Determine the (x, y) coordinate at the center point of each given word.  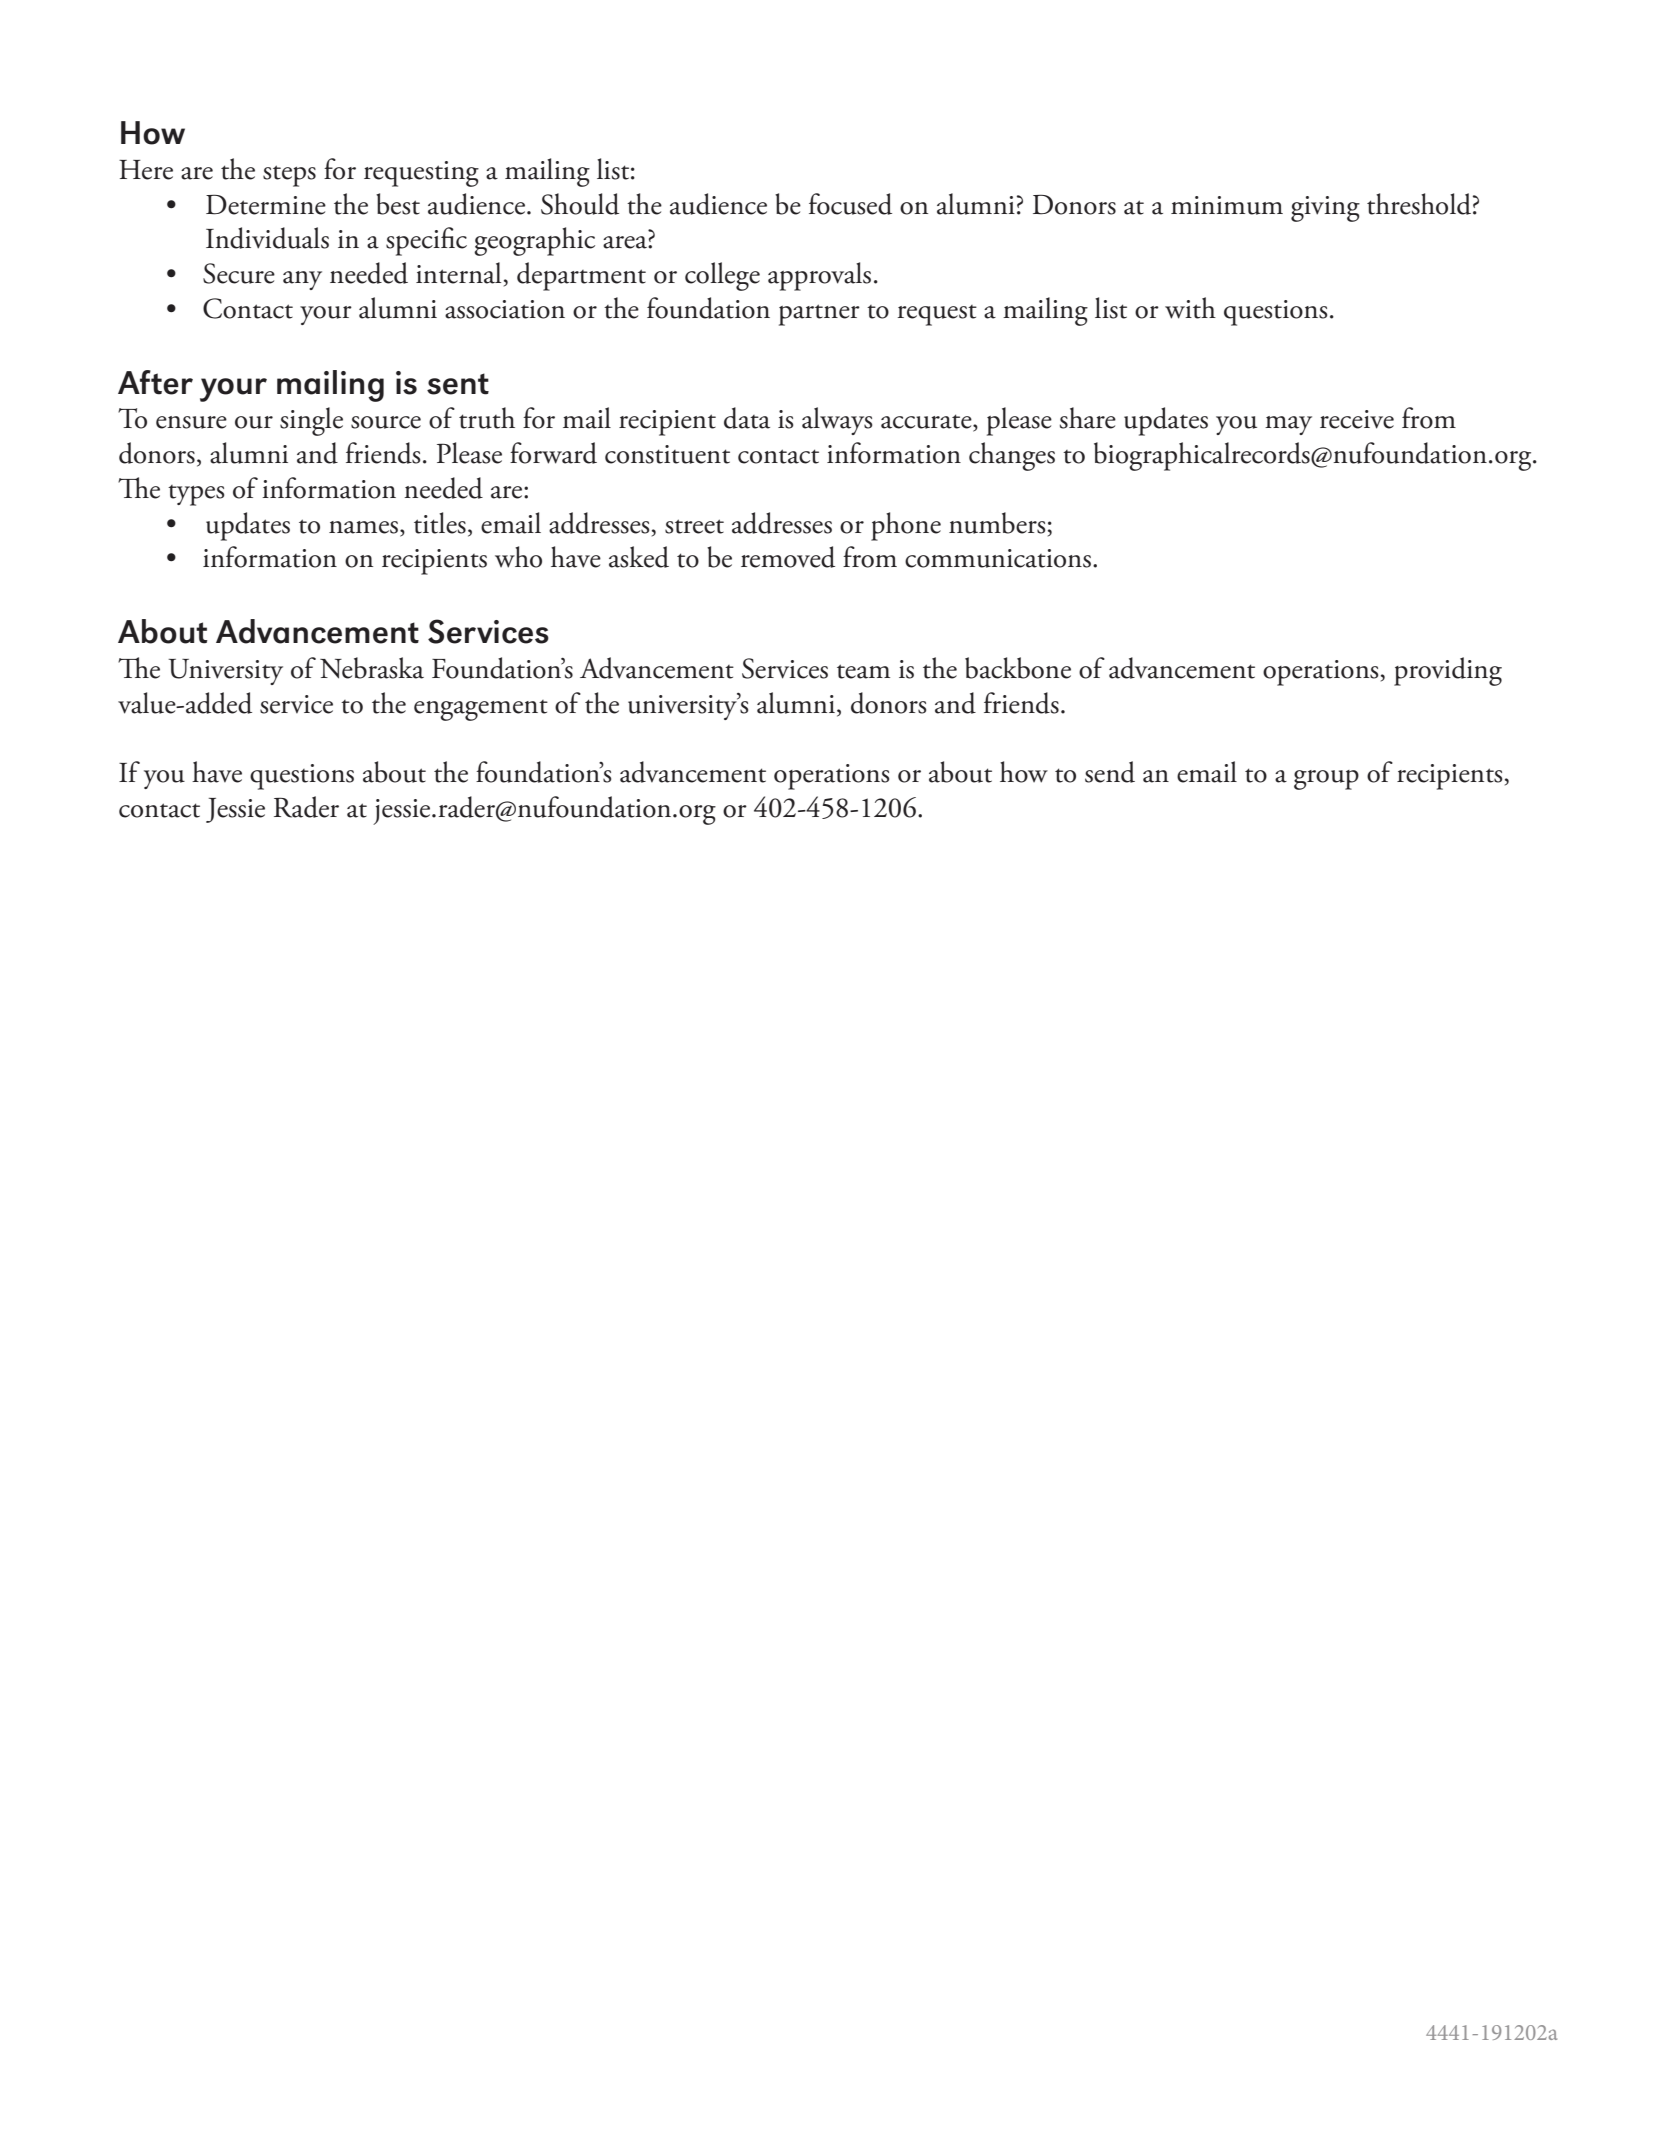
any (302, 280)
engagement (481, 710)
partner (819, 315)
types (196, 495)
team (863, 671)
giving (1325, 209)
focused (850, 204)
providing (1448, 671)
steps (289, 176)
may (1288, 425)
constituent (667, 454)
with (1190, 308)
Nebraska (372, 668)
